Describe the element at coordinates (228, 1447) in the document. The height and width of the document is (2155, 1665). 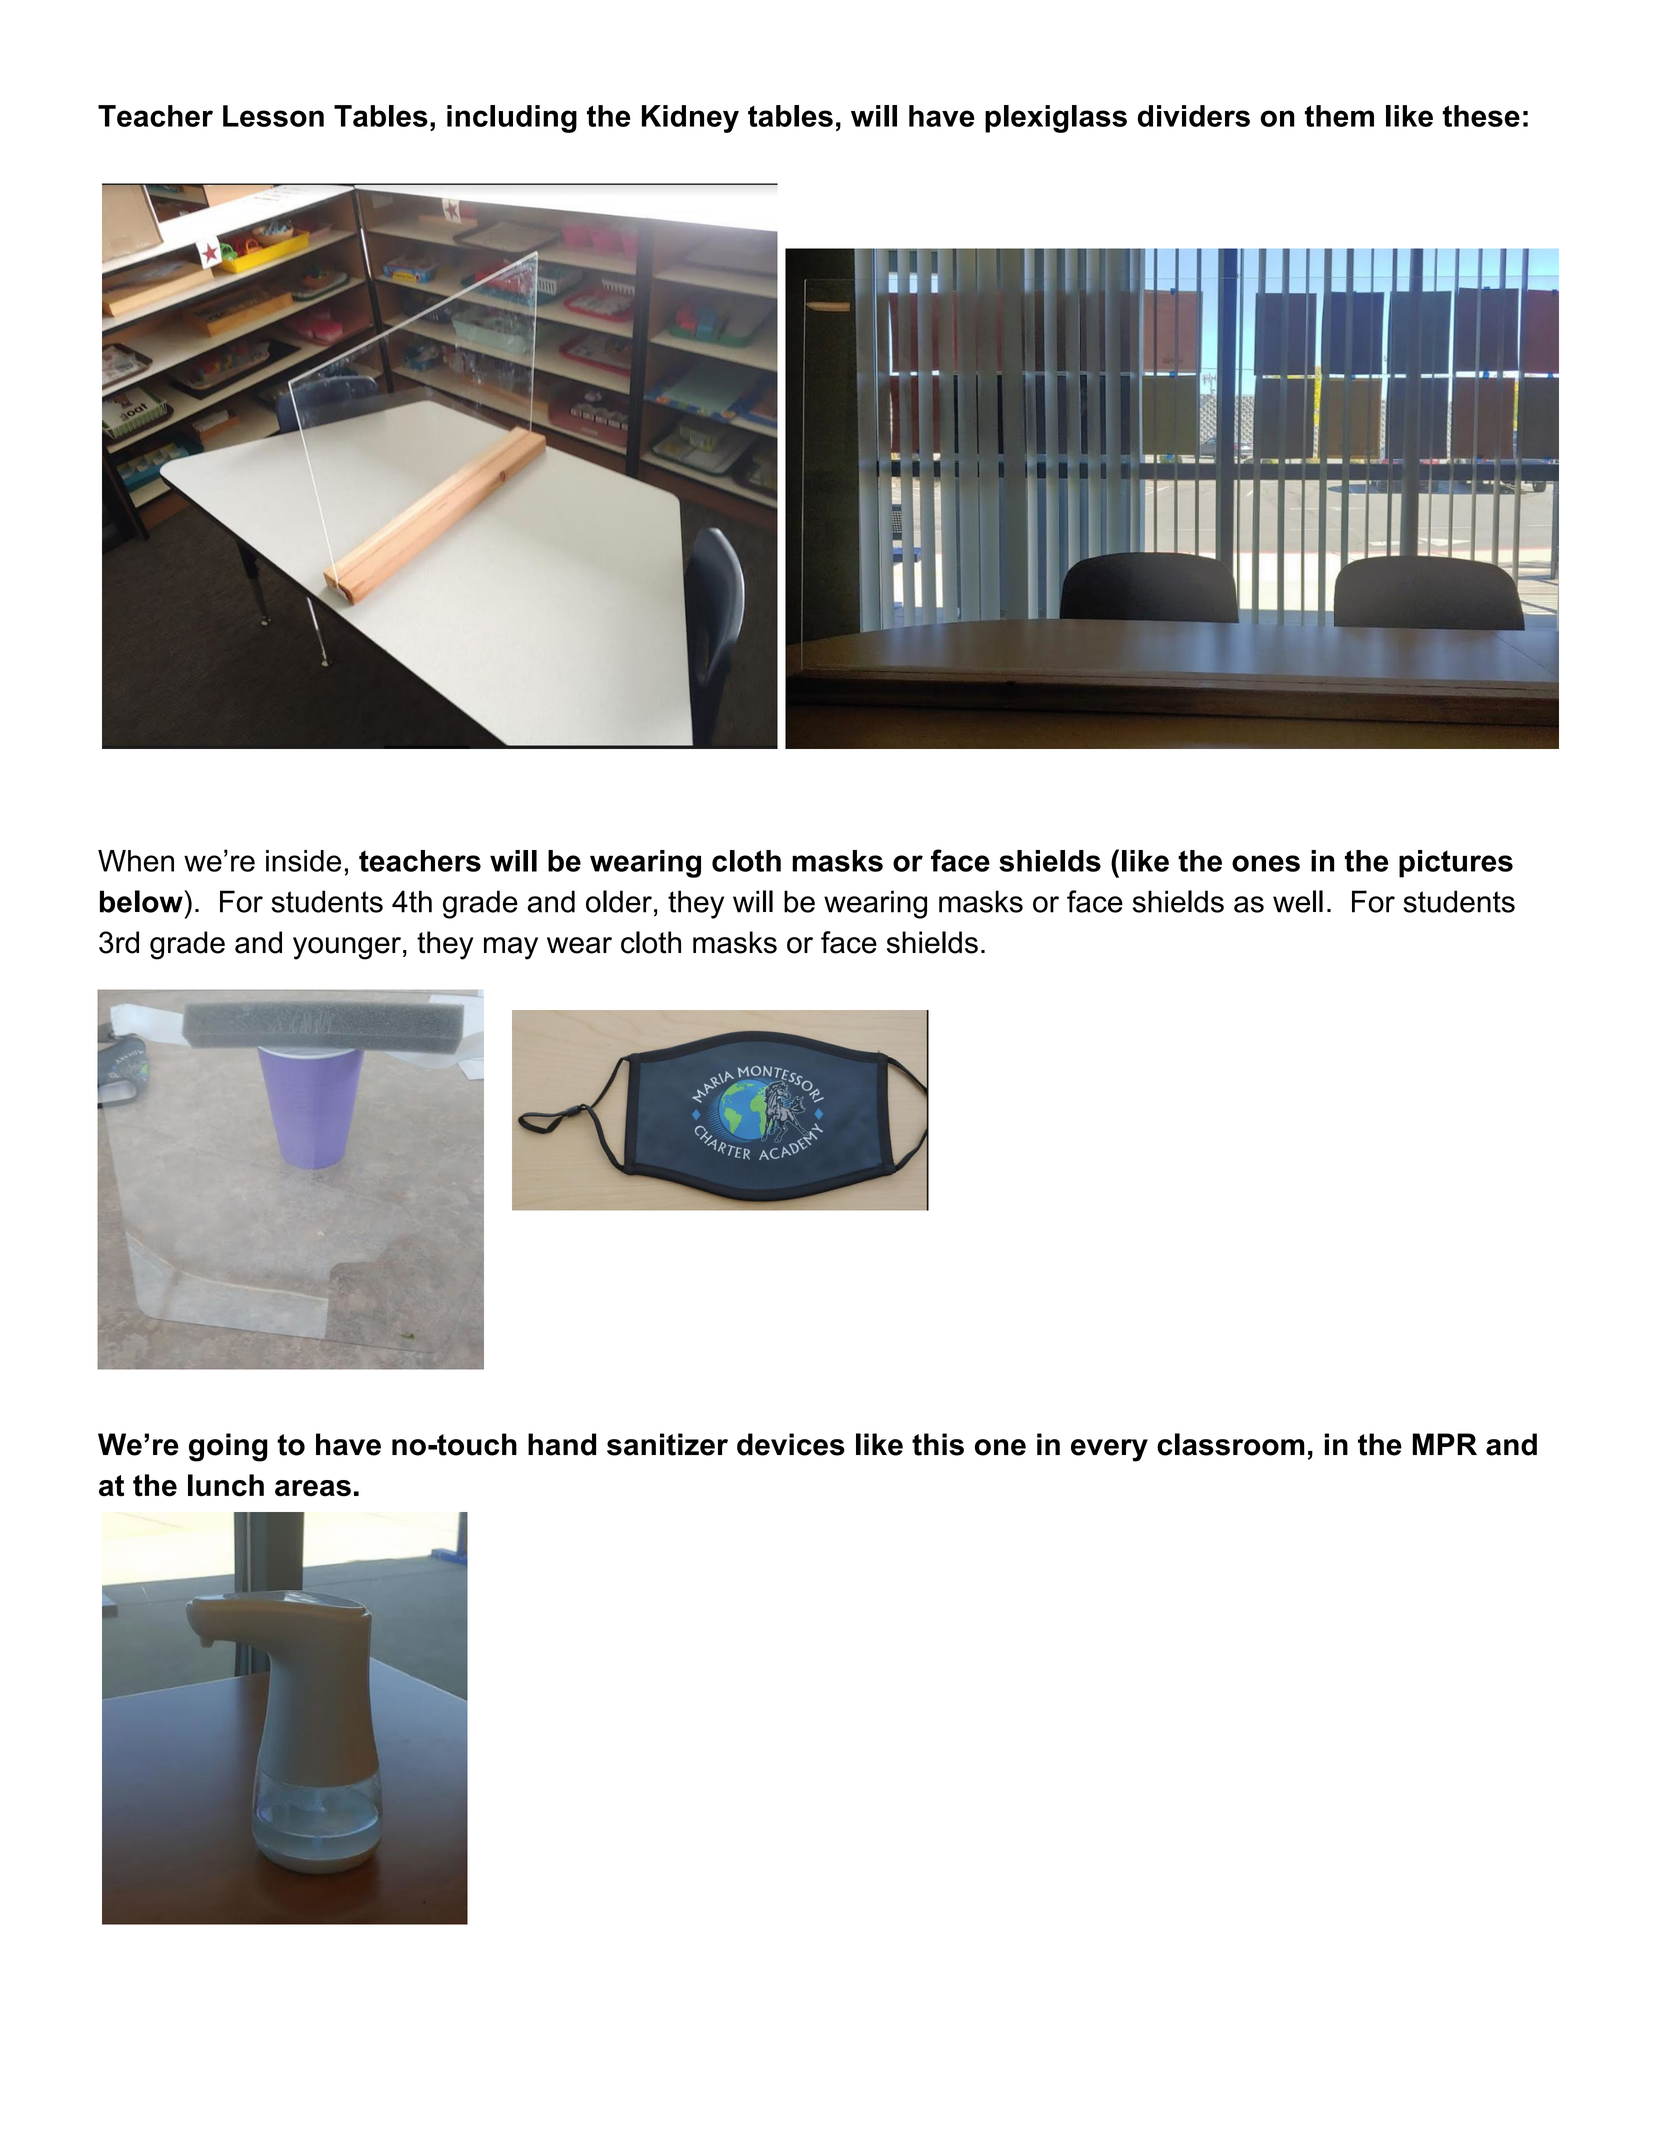
I see `going` at that location.
